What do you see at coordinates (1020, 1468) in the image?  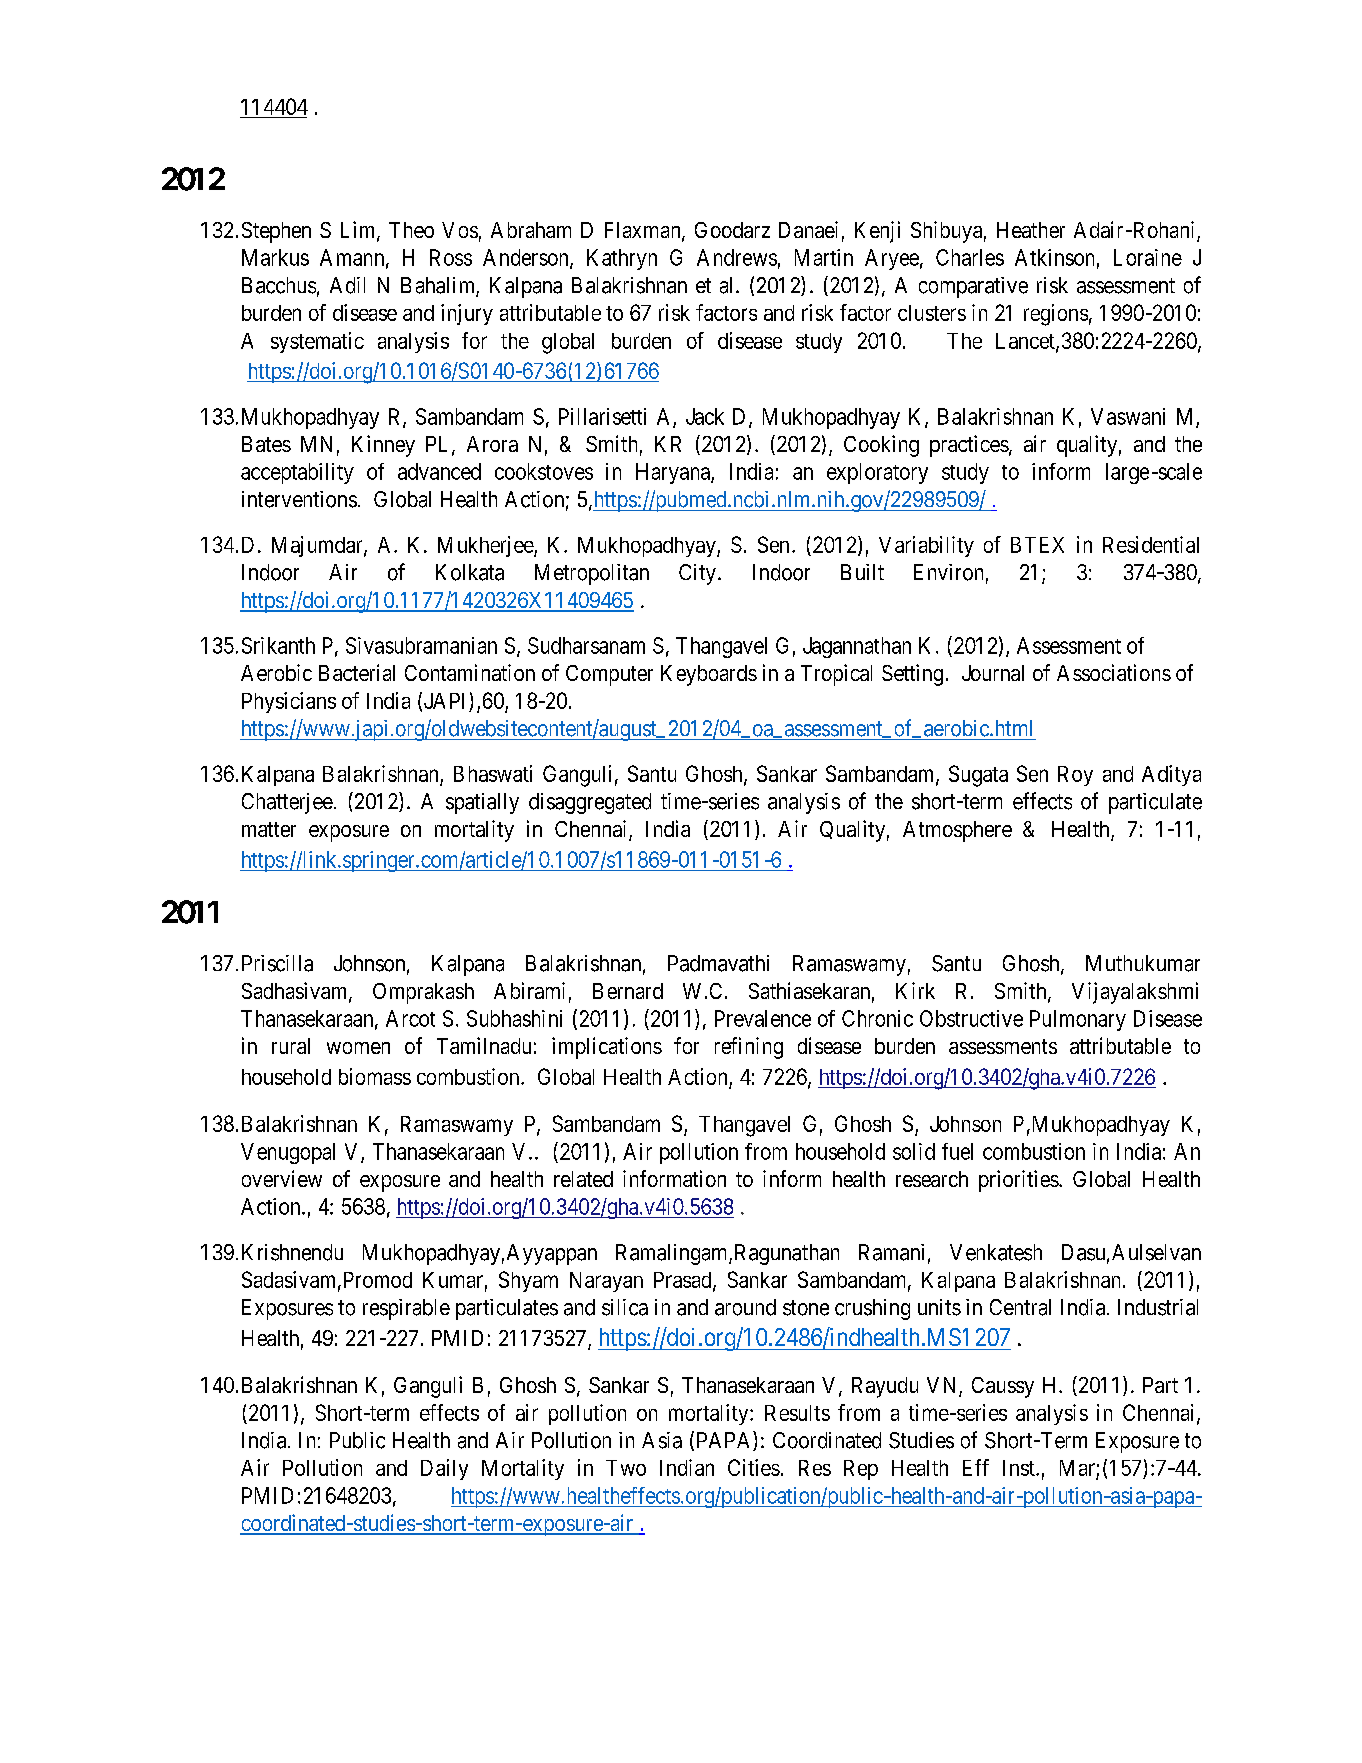 I see `Inst` at bounding box center [1020, 1468].
